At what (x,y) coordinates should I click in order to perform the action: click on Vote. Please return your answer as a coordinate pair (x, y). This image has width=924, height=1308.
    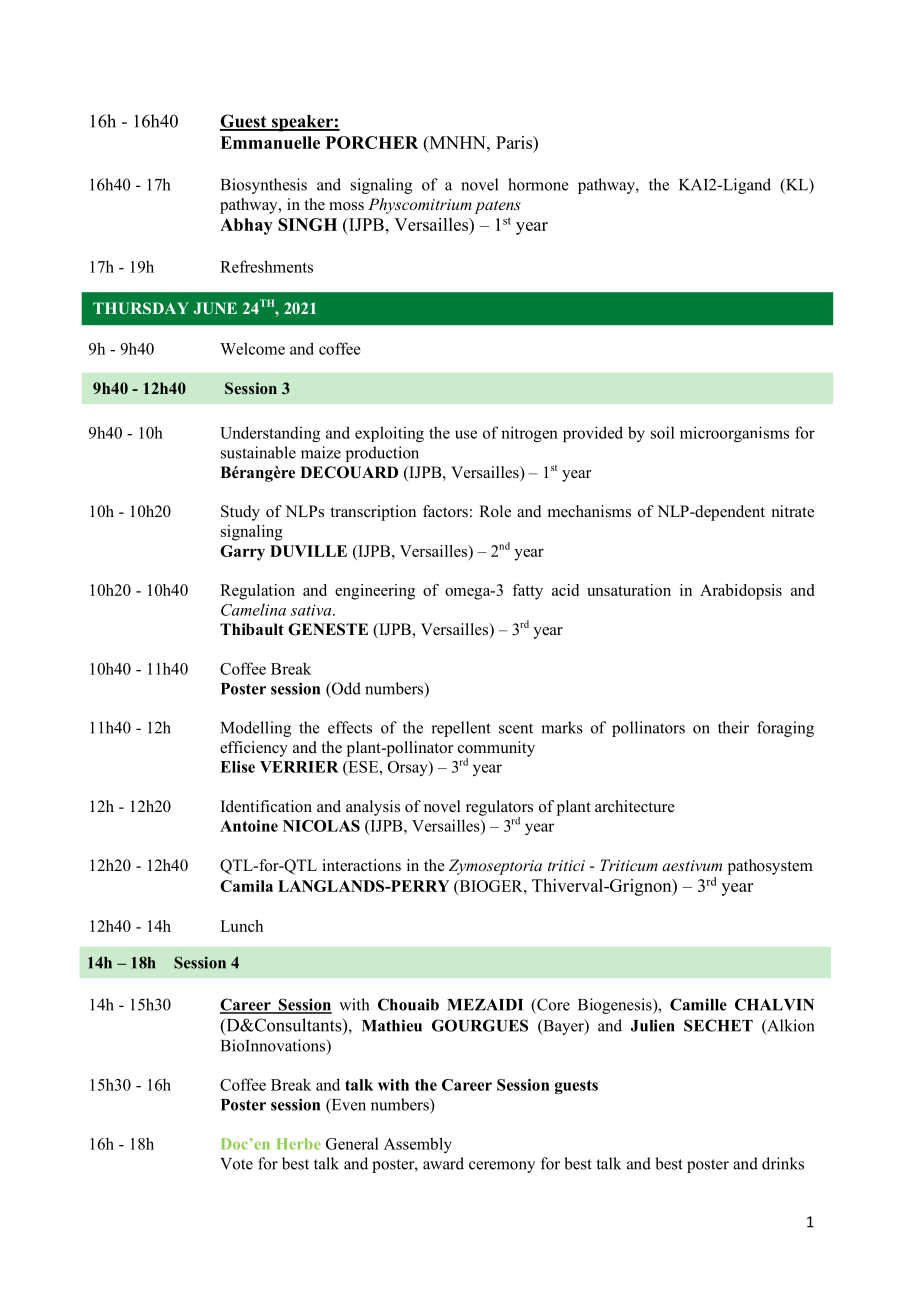
    Looking at the image, I should click on (236, 1164).
